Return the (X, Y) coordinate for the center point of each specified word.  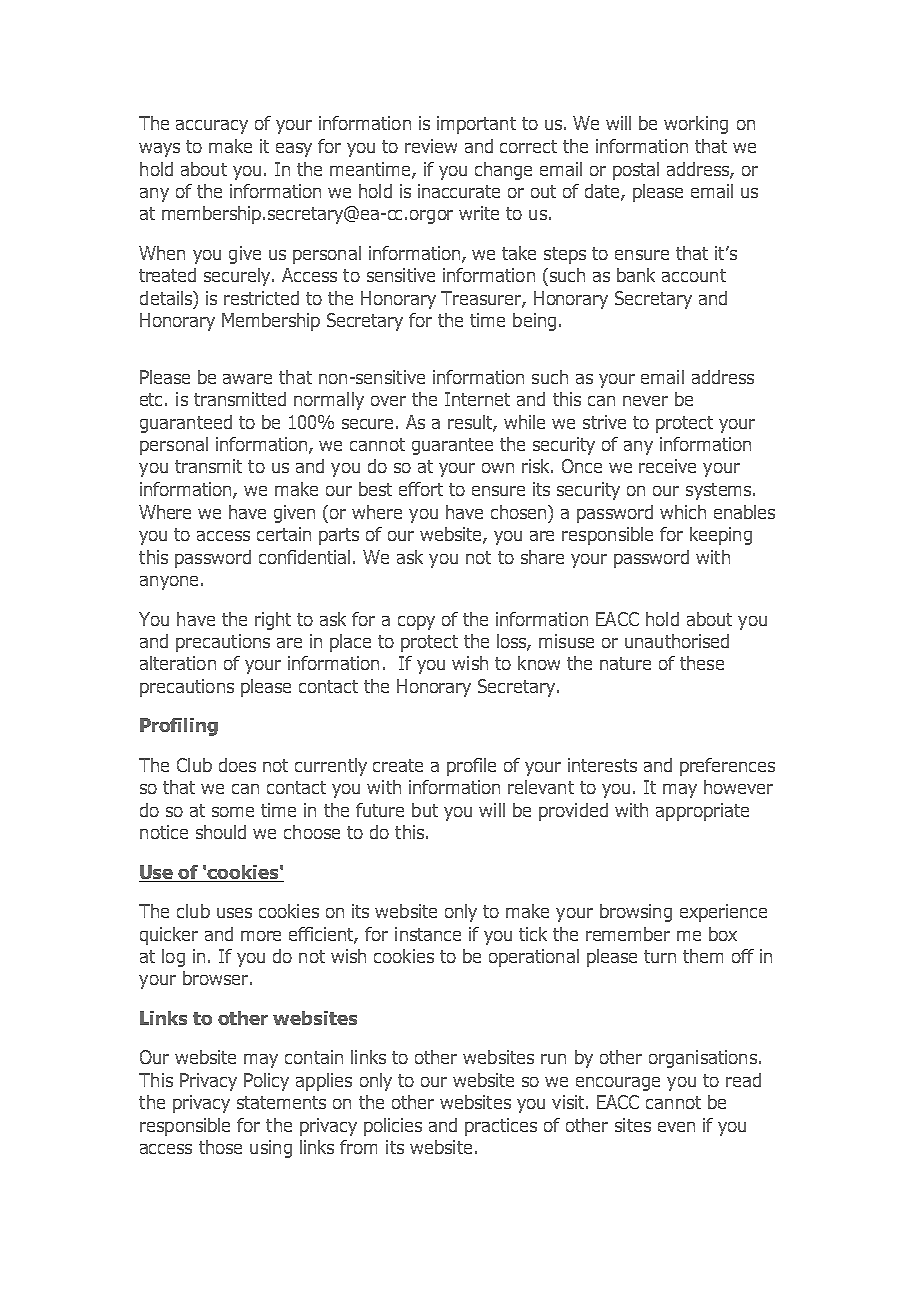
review (431, 146)
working (696, 125)
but (425, 810)
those (220, 1147)
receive (667, 466)
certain (284, 534)
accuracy (212, 127)
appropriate (702, 812)
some (233, 812)
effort (421, 489)
